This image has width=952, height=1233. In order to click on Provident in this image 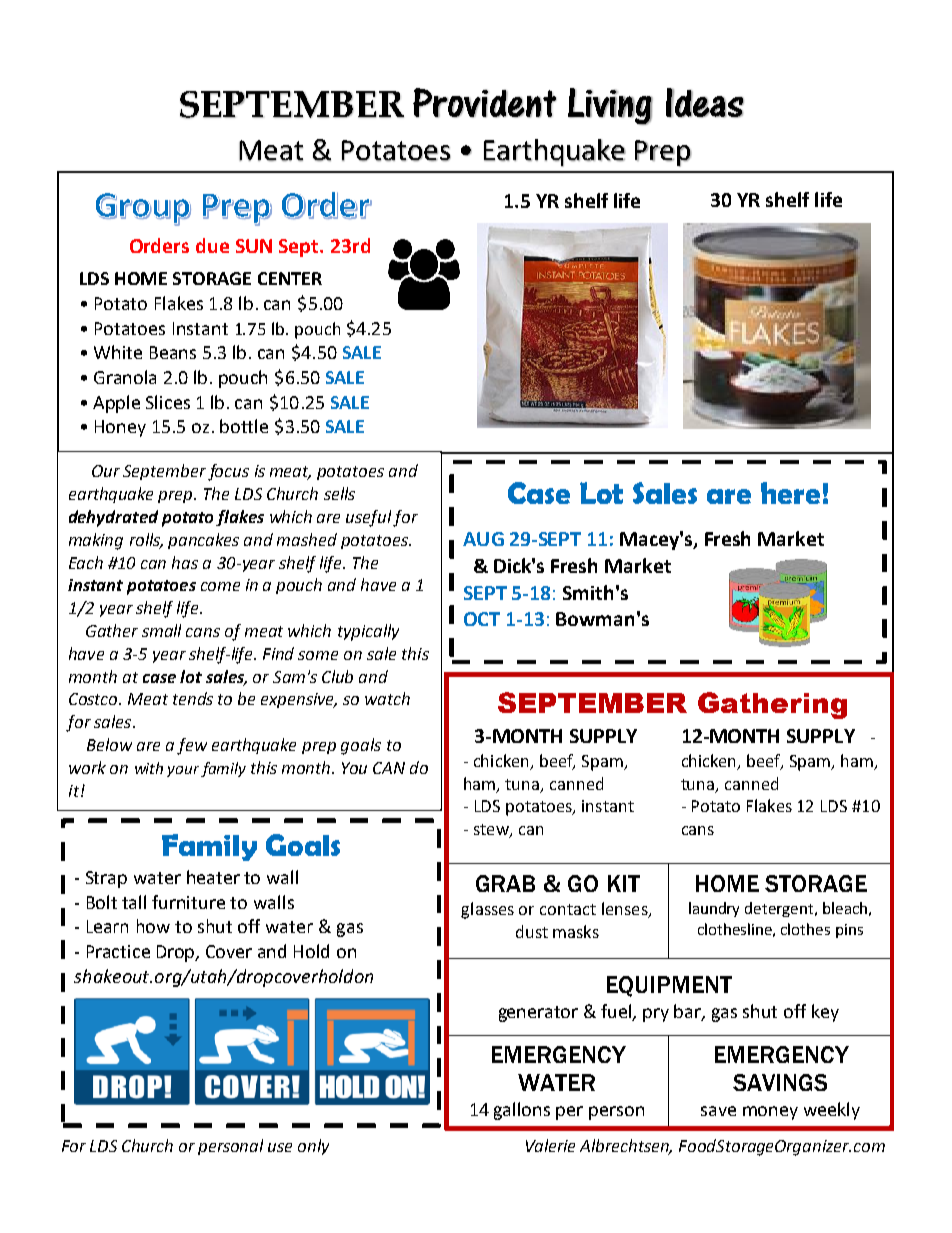, I will do `click(485, 103)`.
